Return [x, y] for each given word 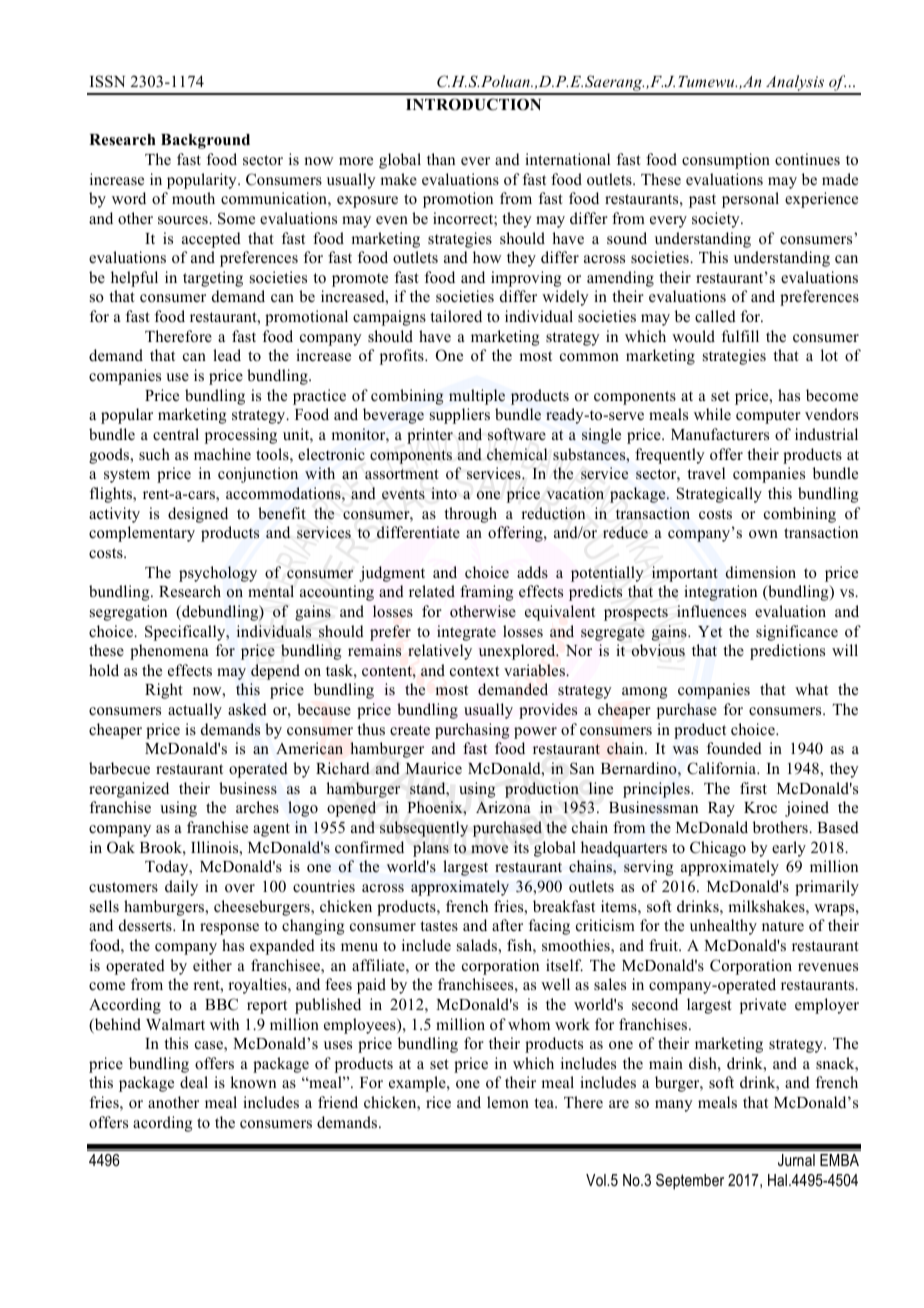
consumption [726, 161]
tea [545, 1103]
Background [205, 141]
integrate [466, 633]
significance [797, 633]
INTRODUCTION [473, 104]
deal [194, 1082]
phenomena [169, 652]
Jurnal [796, 1160]
